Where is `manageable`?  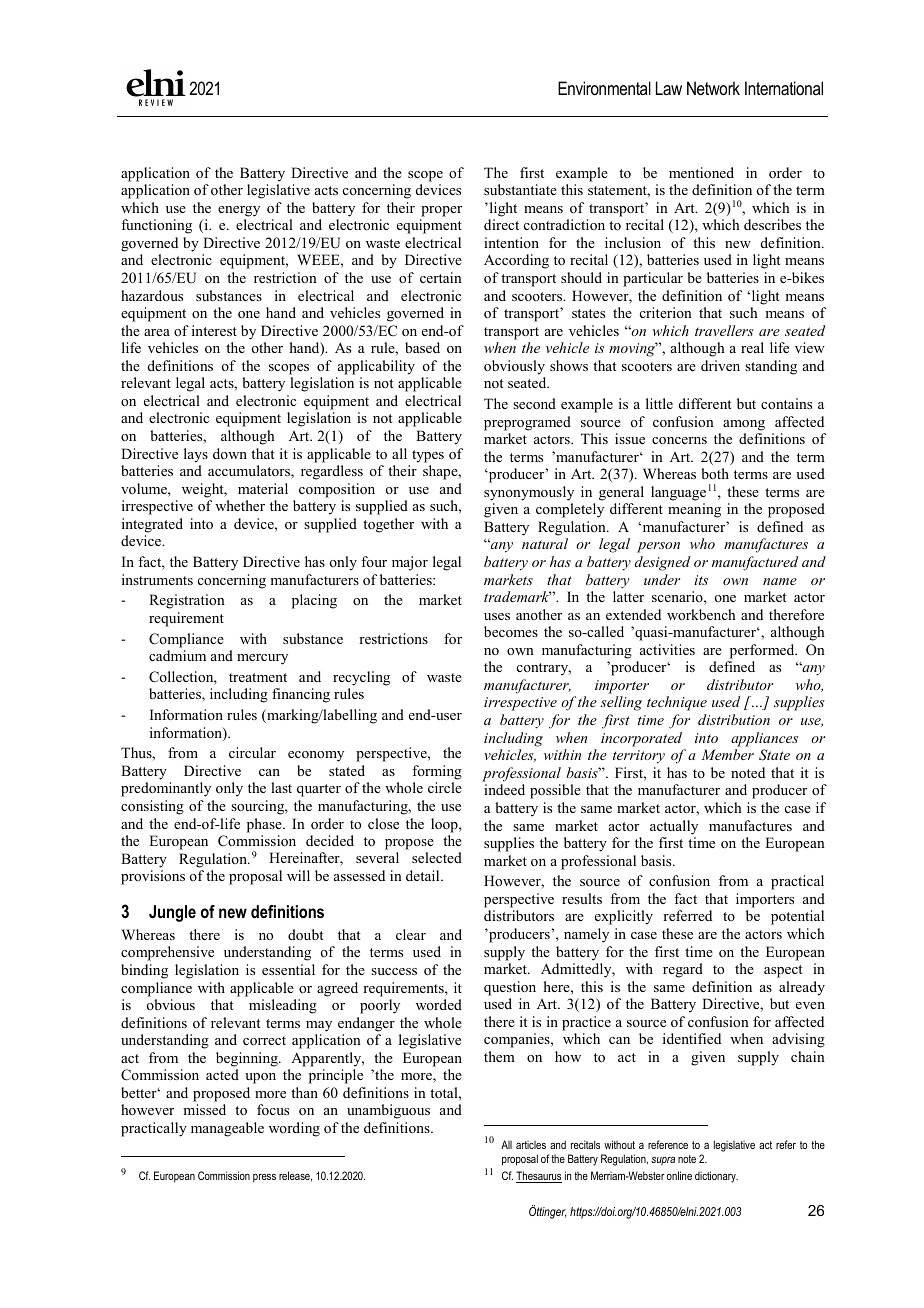
manageable is located at coordinates (227, 1129).
